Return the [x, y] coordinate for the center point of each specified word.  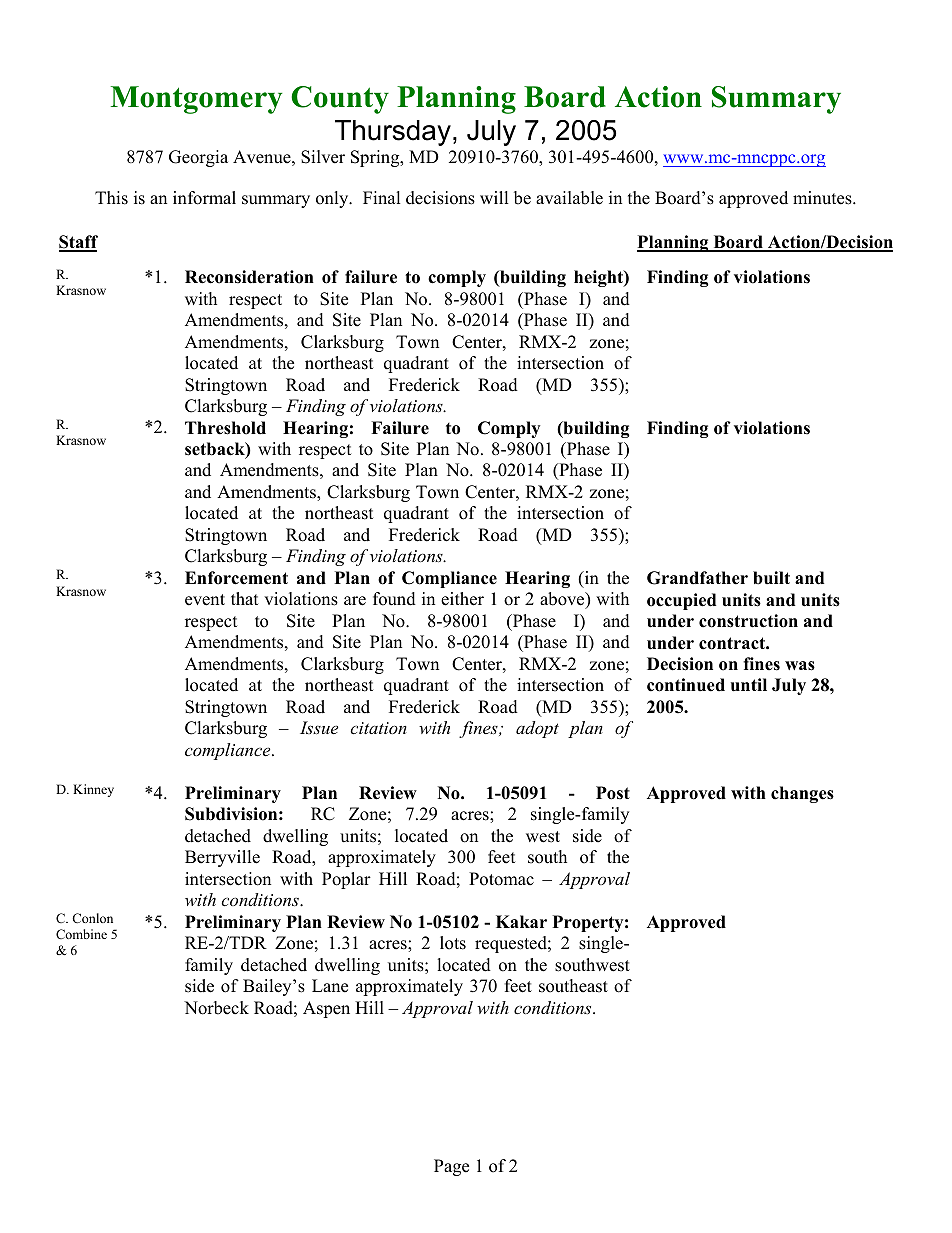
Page [451, 1167]
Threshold [225, 428]
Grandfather [697, 578]
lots [453, 943]
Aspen [326, 1009]
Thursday [393, 133]
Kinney [93, 790]
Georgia [198, 158]
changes [802, 794]
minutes [823, 198]
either [462, 599]
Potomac [501, 879]
